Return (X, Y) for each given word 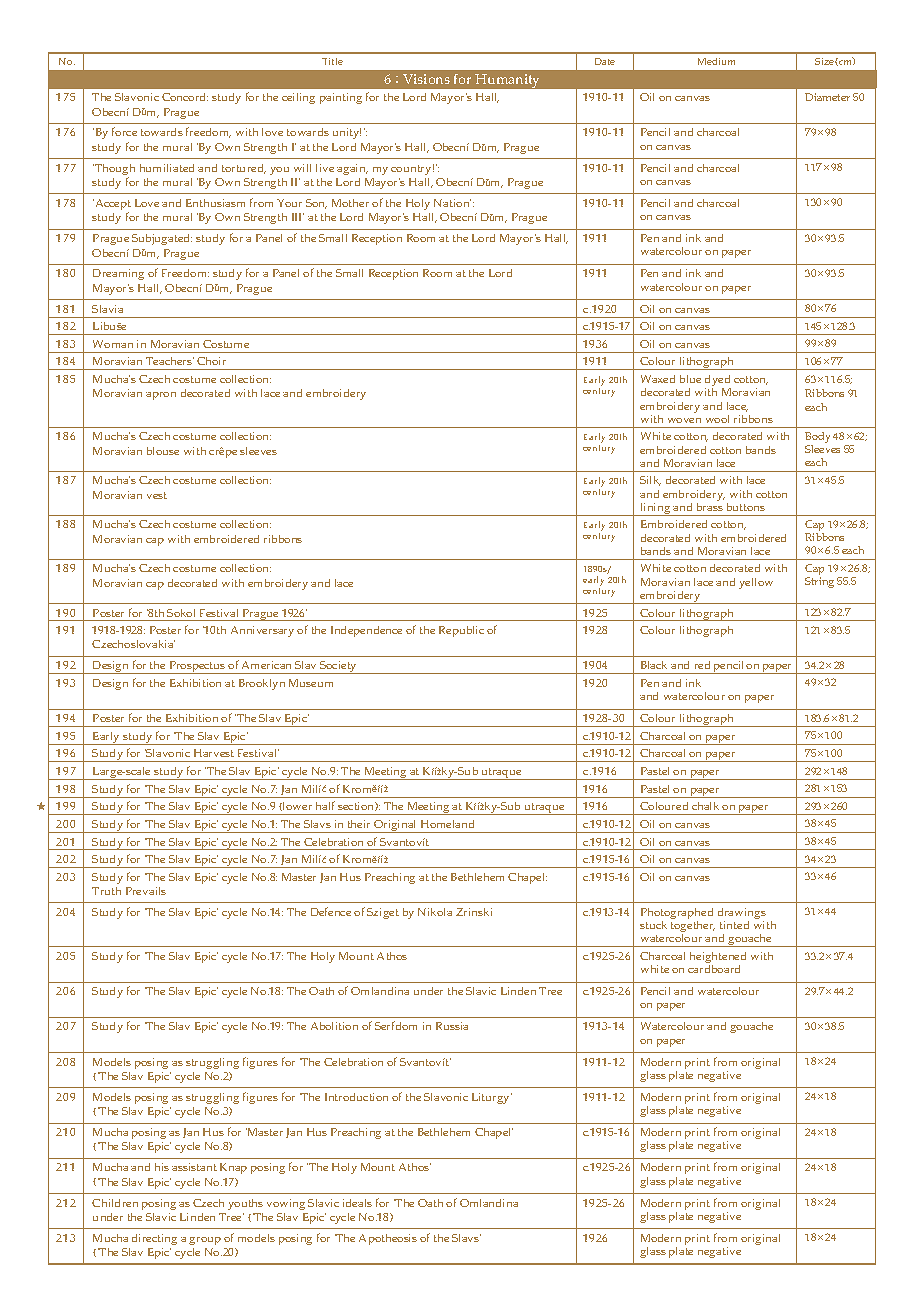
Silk (650, 481)
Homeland (447, 824)
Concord (185, 97)
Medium (716, 61)
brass (710, 505)
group (205, 1241)
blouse (163, 451)
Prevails (146, 891)
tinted (734, 925)
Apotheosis (388, 1239)
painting (341, 98)
